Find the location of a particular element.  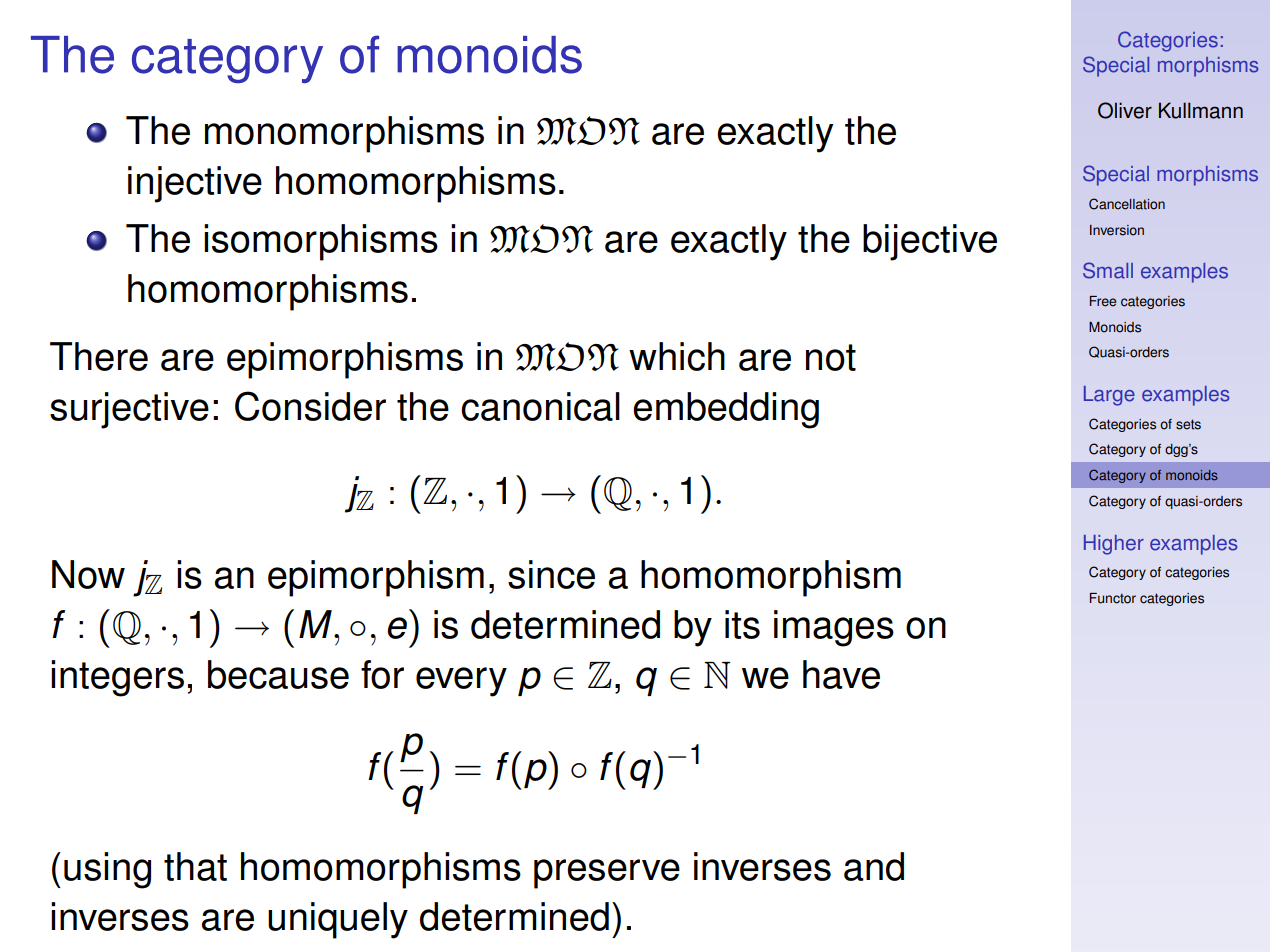

injective is located at coordinates (195, 184).
